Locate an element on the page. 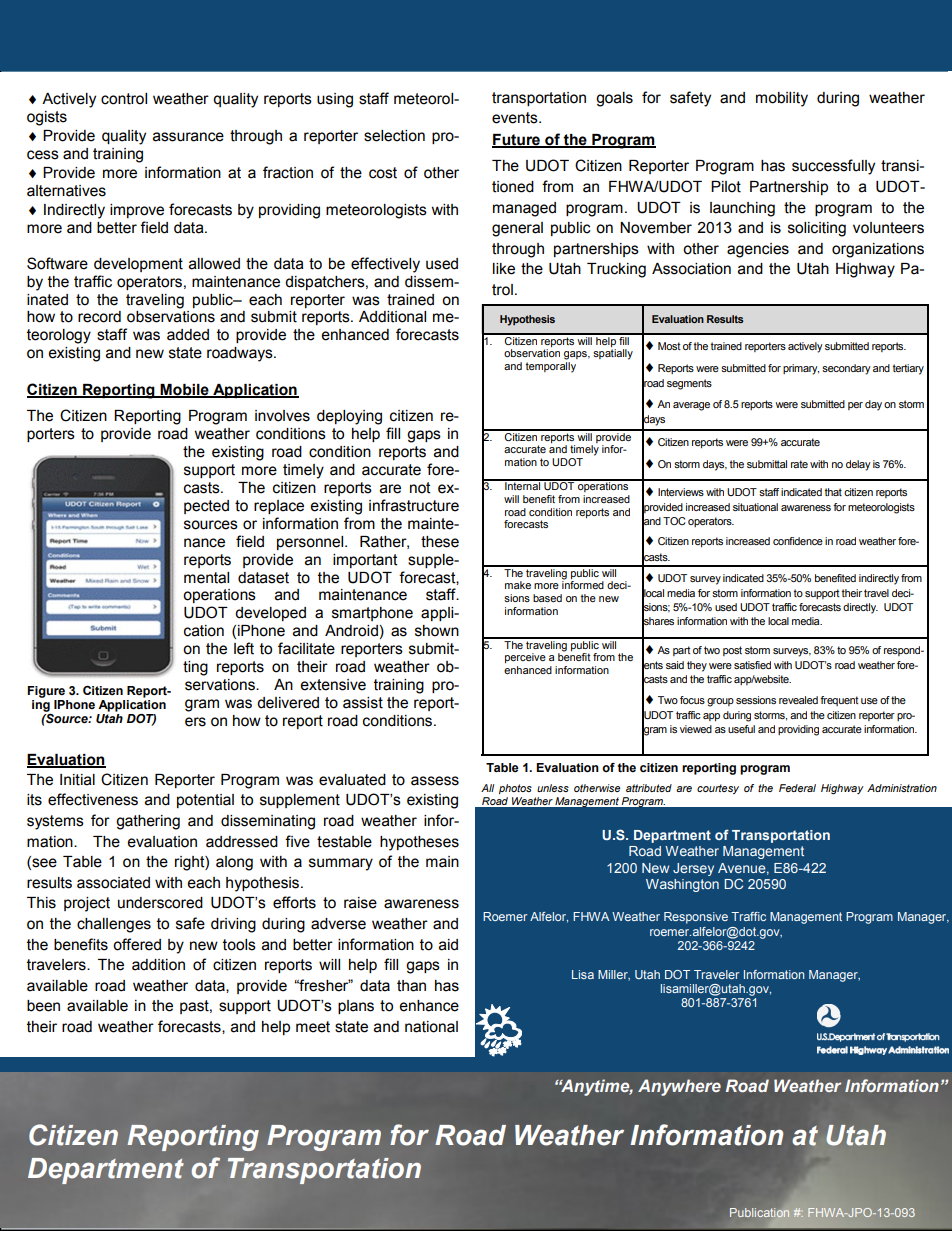  been is located at coordinates (43, 1006).
